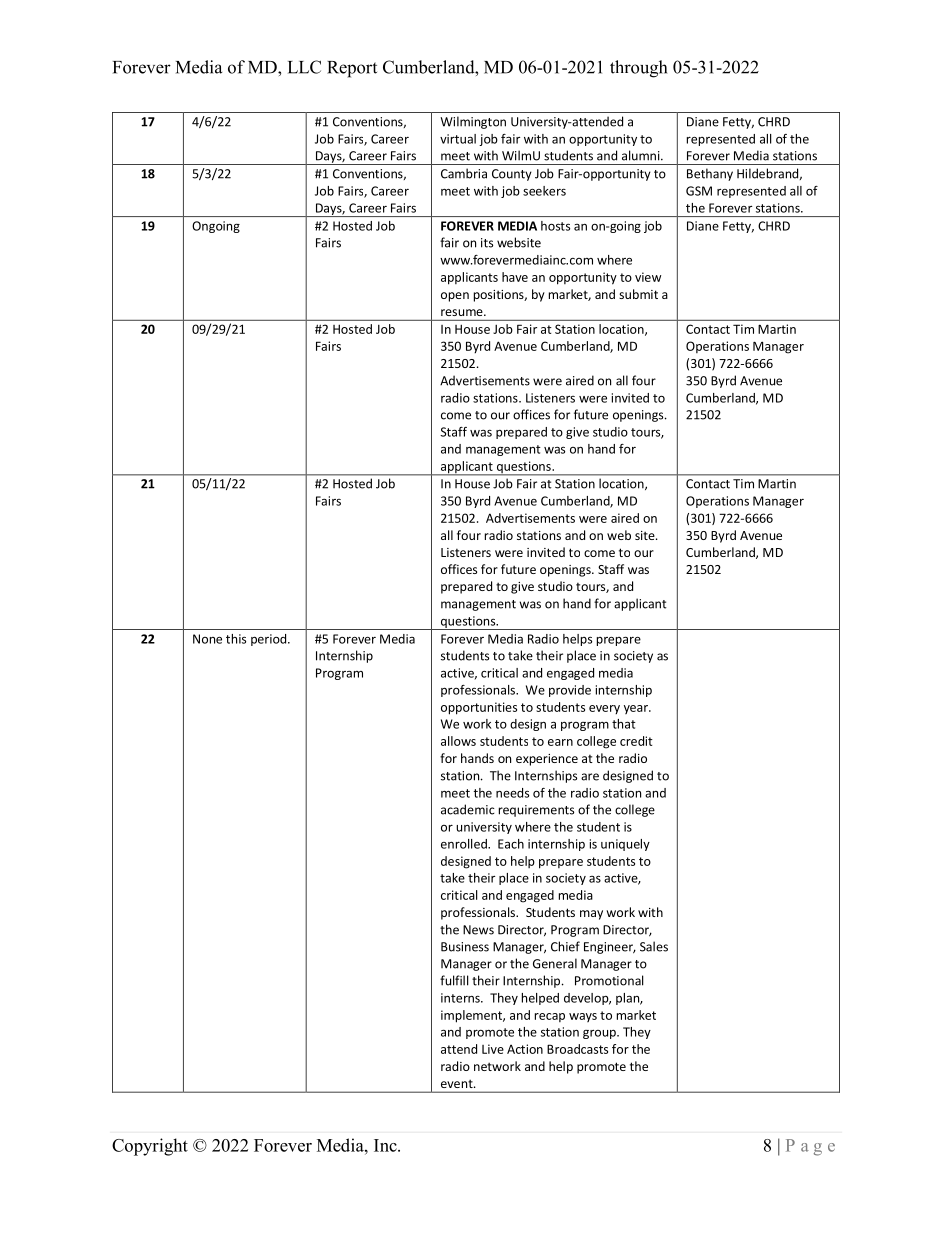 The image size is (952, 1233). What do you see at coordinates (810, 1147) in the page?
I see `Page` at bounding box center [810, 1147].
